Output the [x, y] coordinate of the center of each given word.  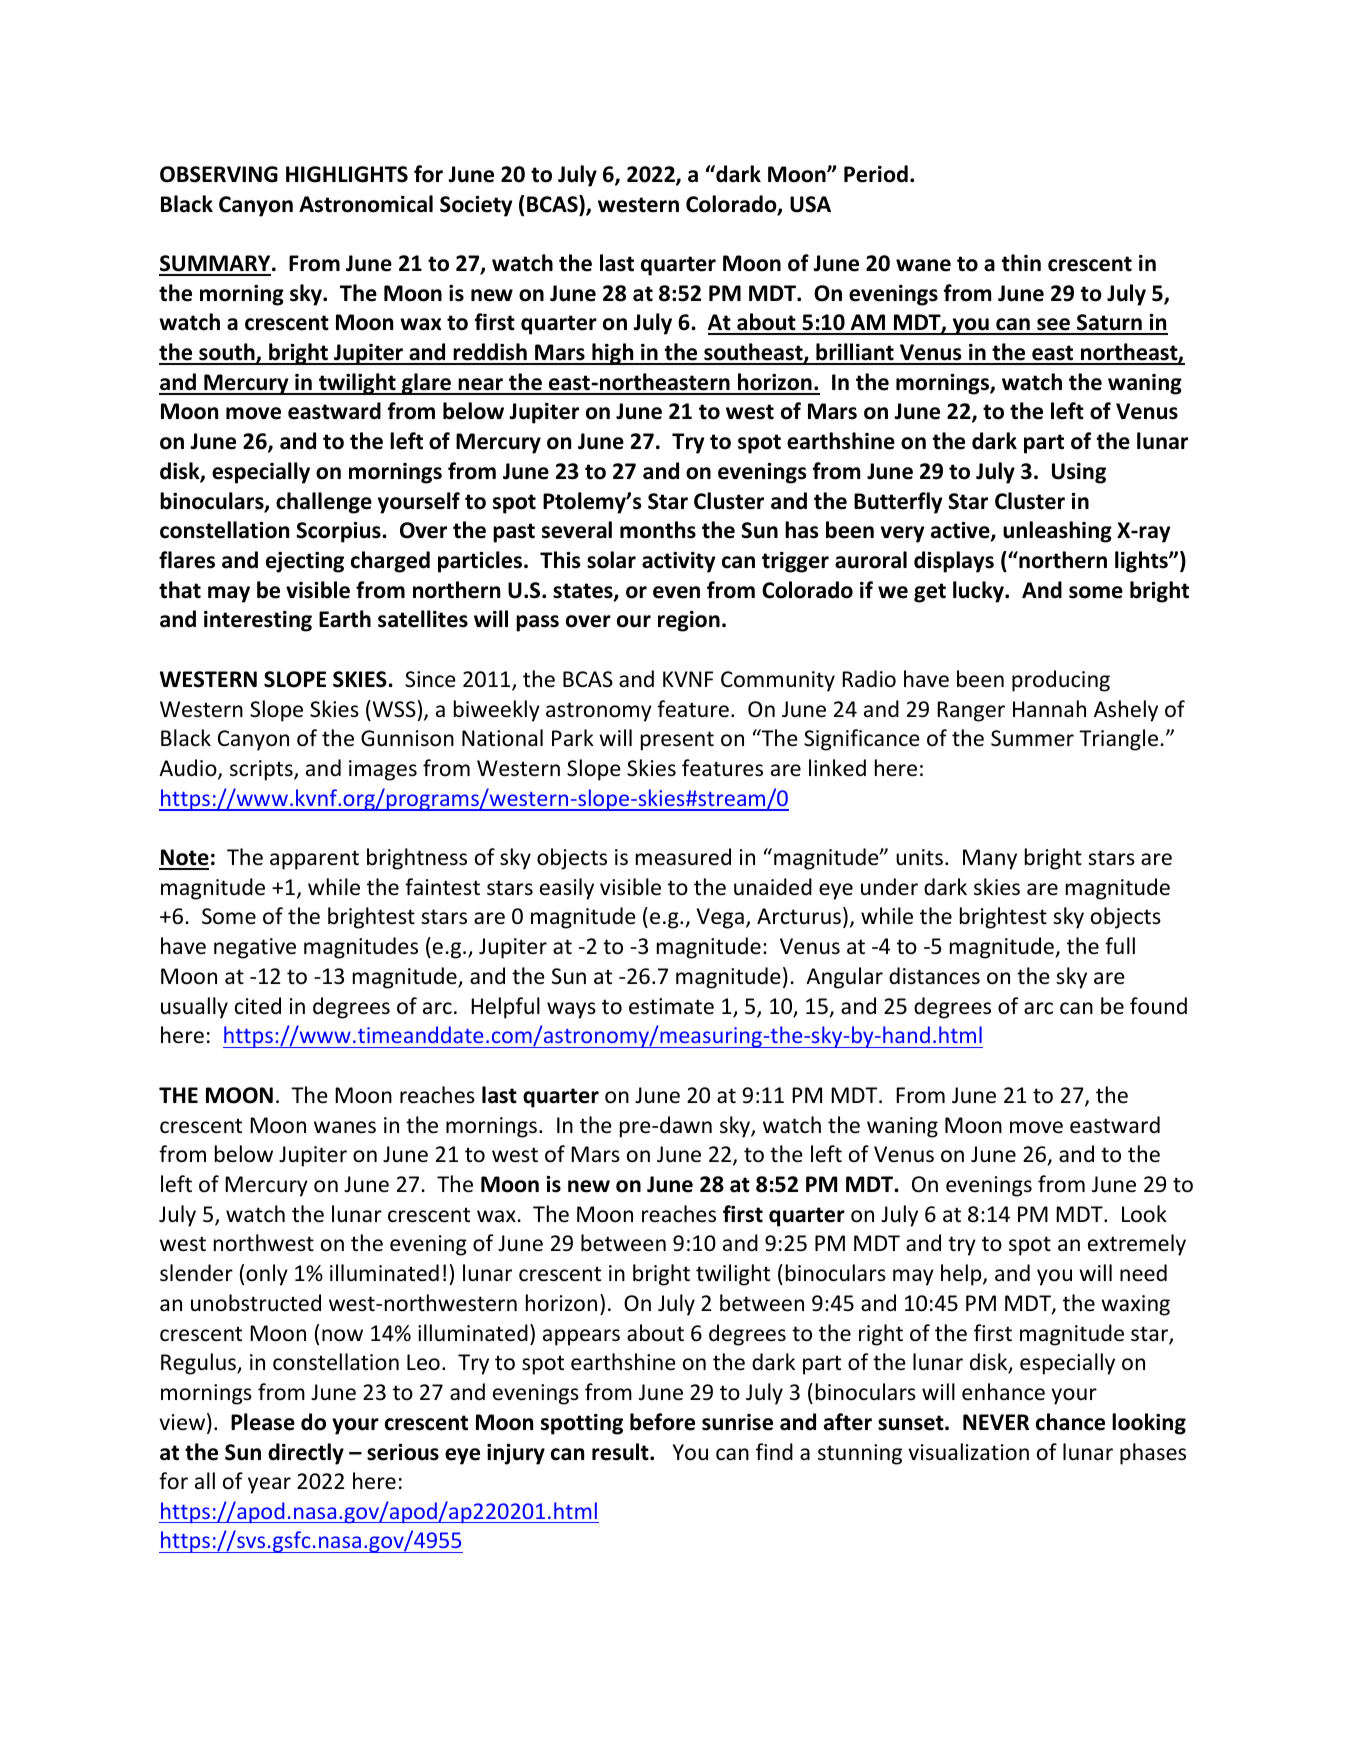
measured [683, 857]
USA [810, 204]
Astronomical [366, 204]
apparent [314, 860]
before [662, 1422]
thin [1021, 263]
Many [990, 859]
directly [306, 1454]
